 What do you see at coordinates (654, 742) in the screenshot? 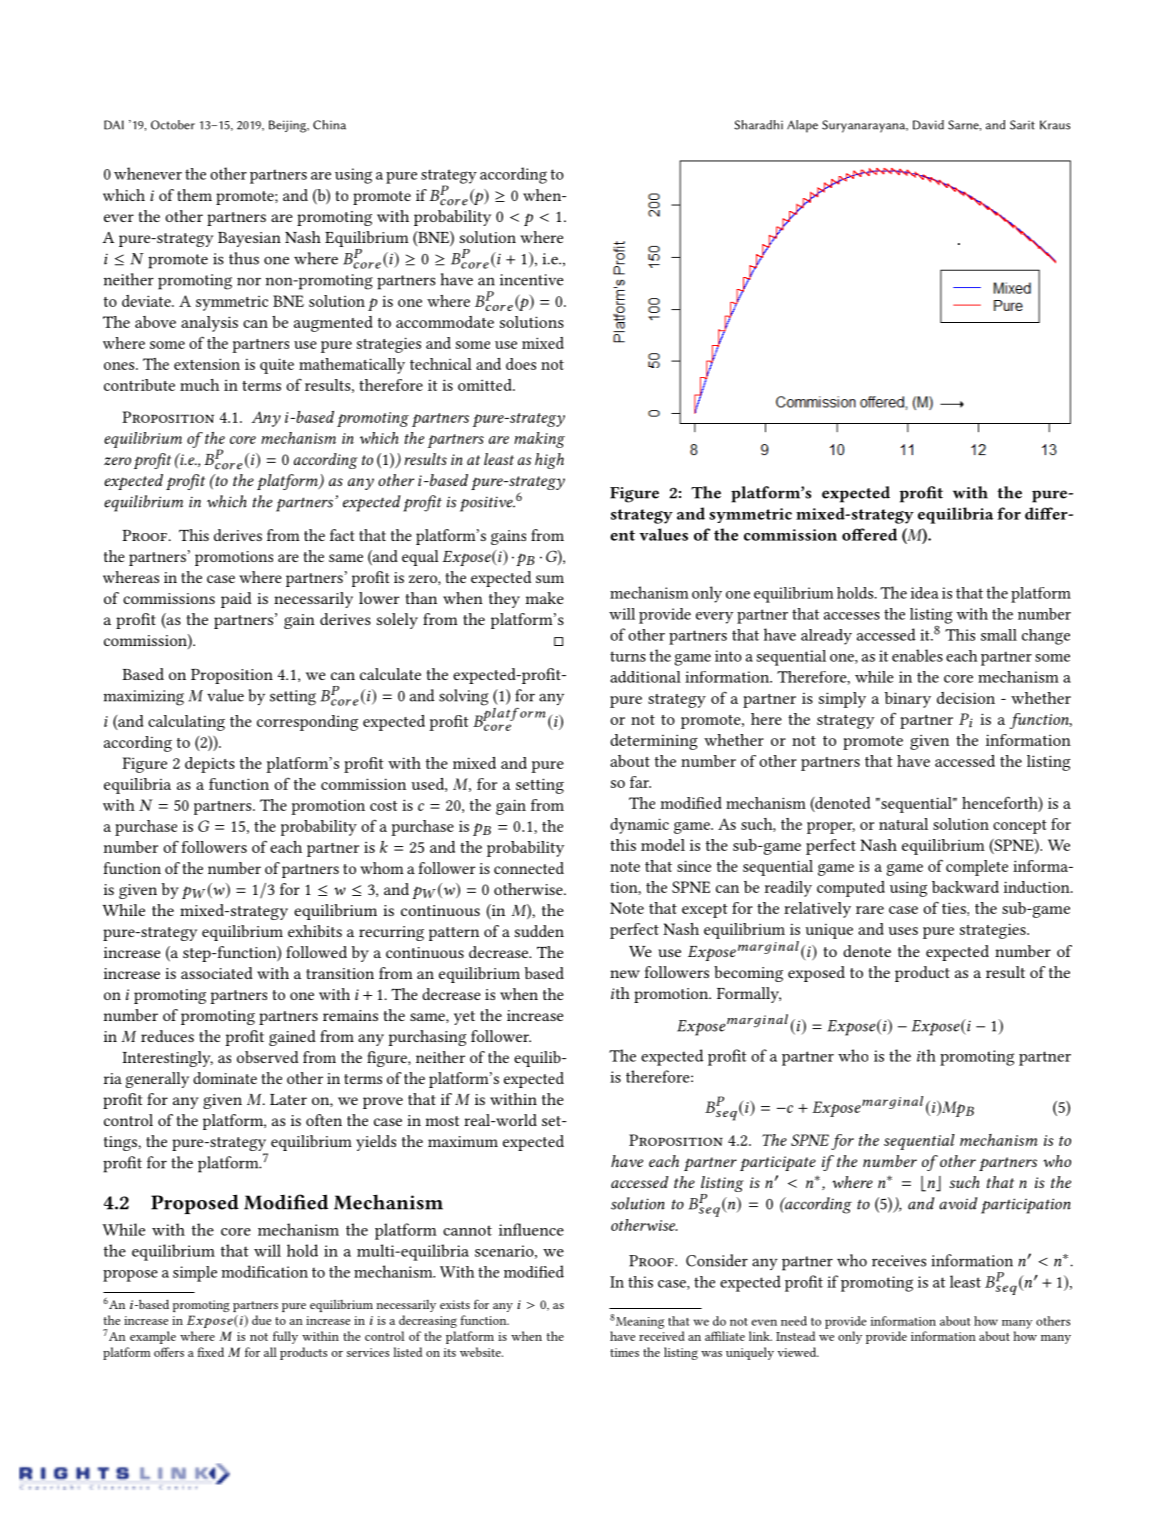
I see `determining` at bounding box center [654, 742].
